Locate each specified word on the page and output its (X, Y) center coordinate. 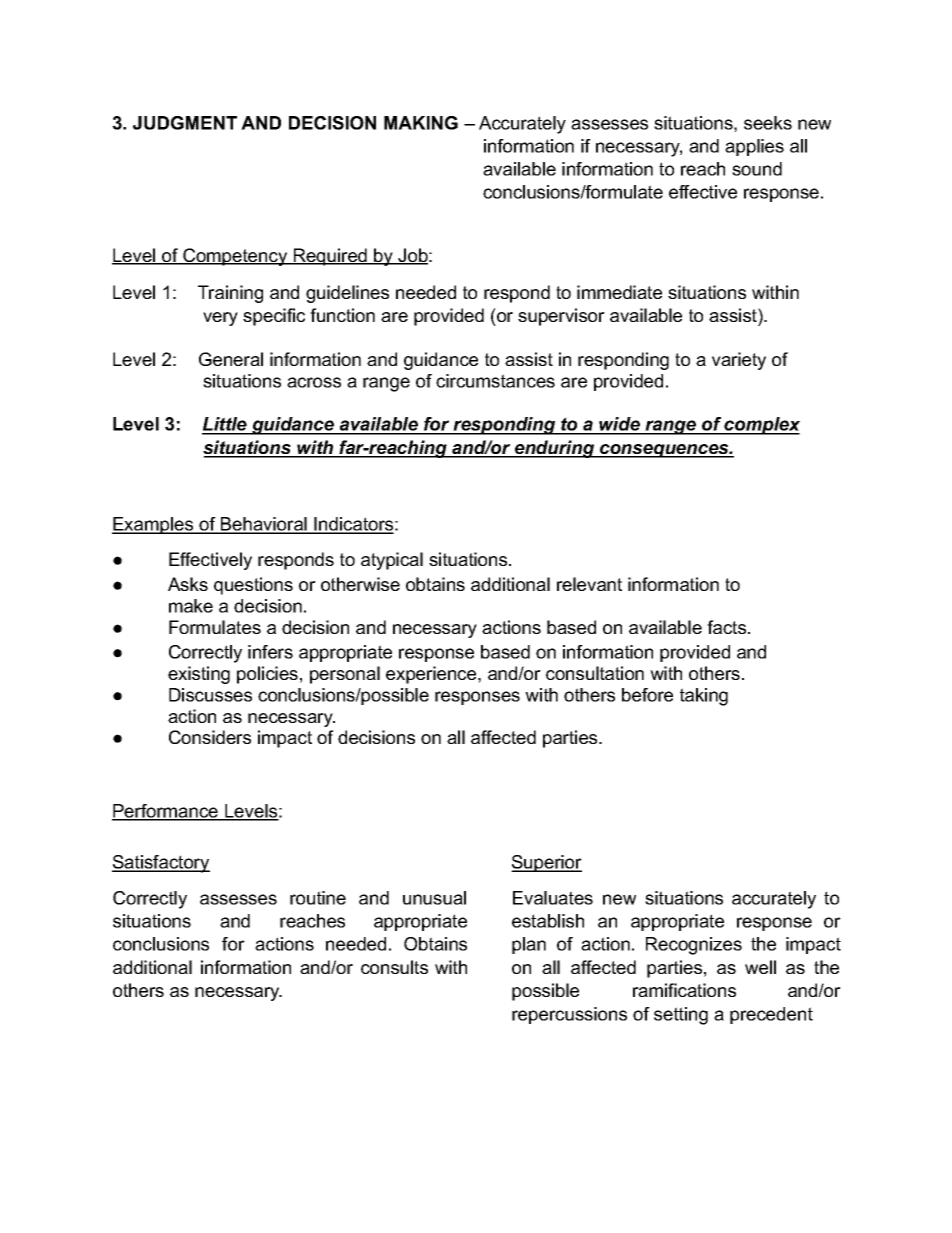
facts (726, 627)
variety (739, 361)
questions (253, 586)
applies (754, 147)
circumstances (495, 381)
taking (704, 697)
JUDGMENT (185, 123)
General (231, 359)
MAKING (421, 123)
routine (318, 898)
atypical (392, 561)
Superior (546, 863)
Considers (210, 737)
